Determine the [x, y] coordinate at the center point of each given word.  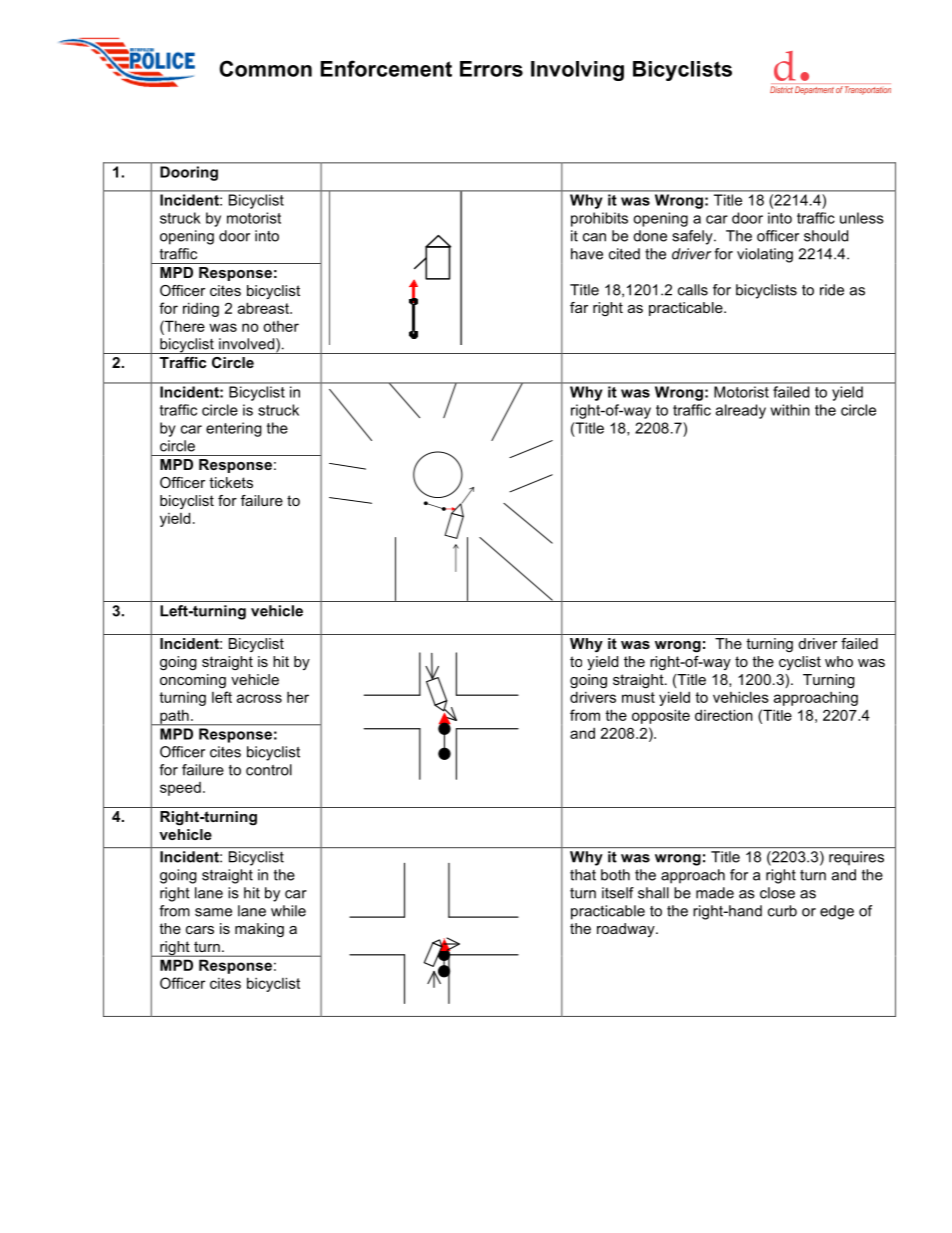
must [638, 697]
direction [724, 715]
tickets [231, 482]
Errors [491, 69]
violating [765, 255]
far [579, 307]
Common [265, 68]
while [288, 911]
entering [234, 429]
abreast [264, 308]
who [839, 661]
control [269, 770]
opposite [661, 716]
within [790, 410]
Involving [577, 71]
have [587, 254]
